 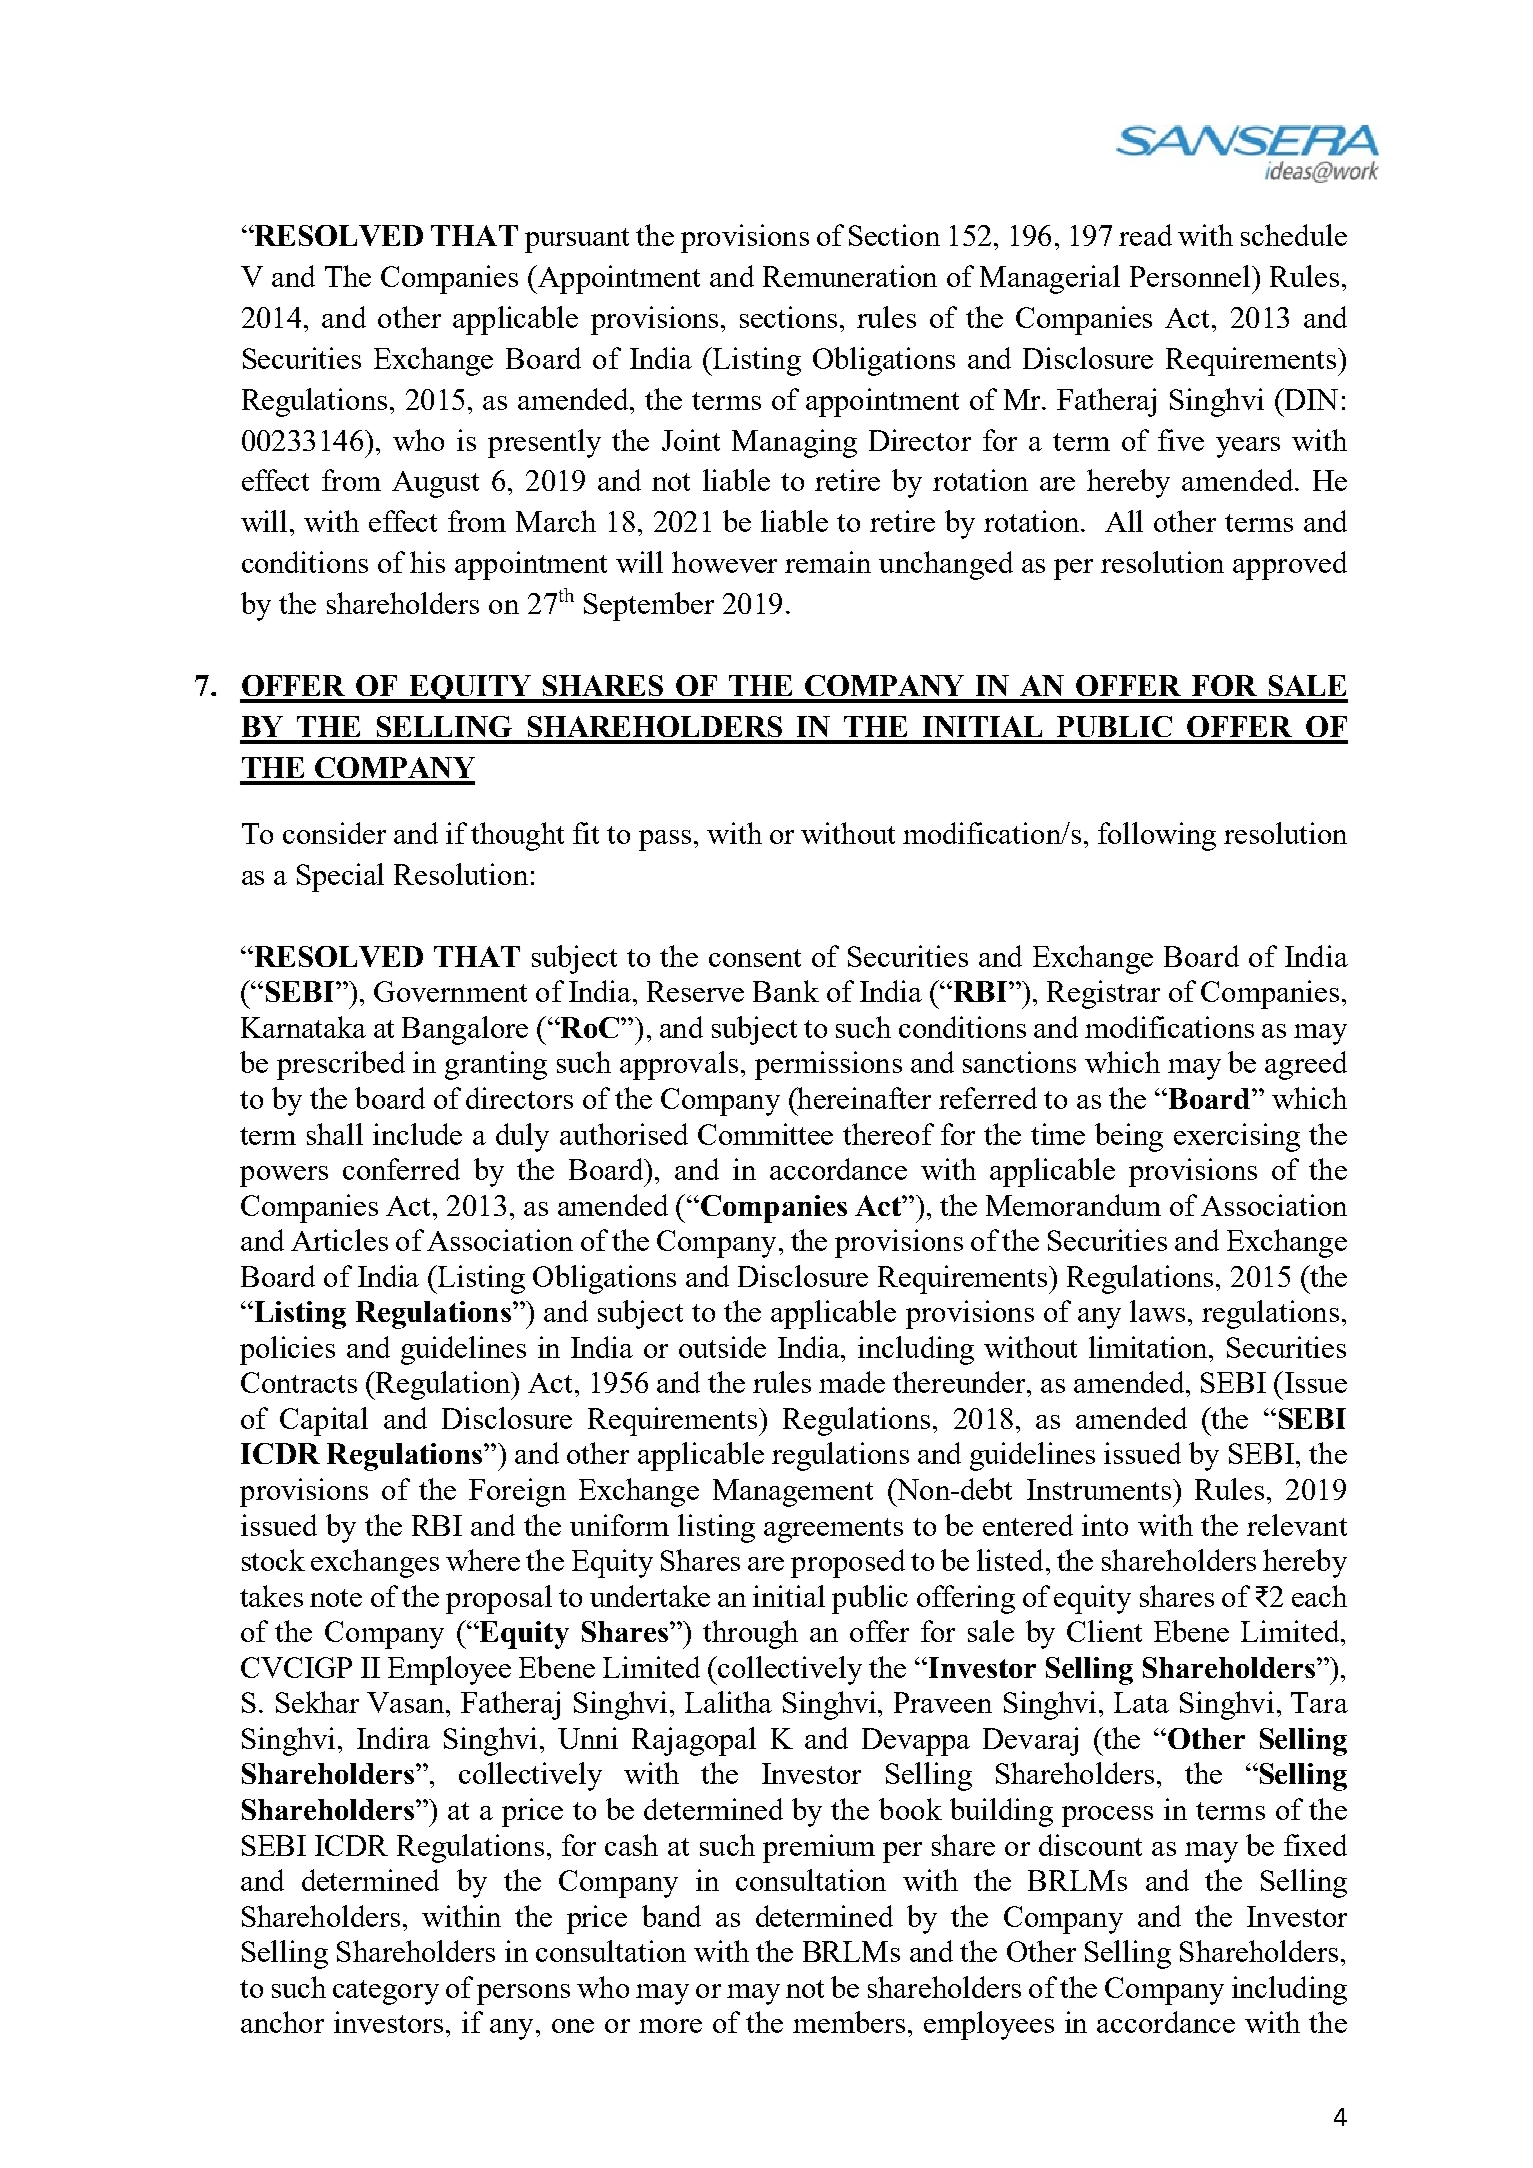 What do you see at coordinates (340, 877) in the screenshot?
I see `Special` at bounding box center [340, 877].
